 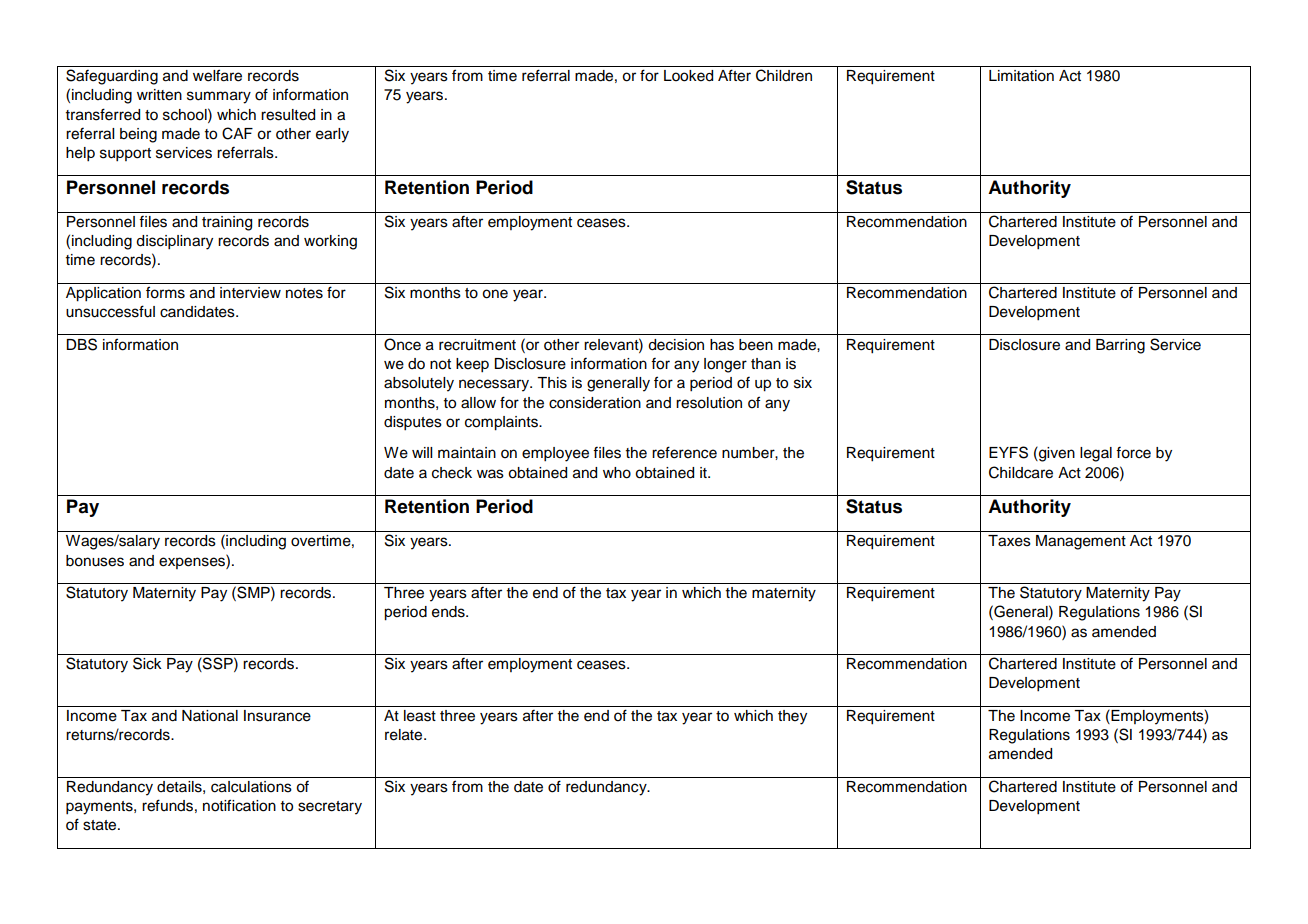 What do you see at coordinates (147, 663) in the screenshot?
I see `Sick` at bounding box center [147, 663].
